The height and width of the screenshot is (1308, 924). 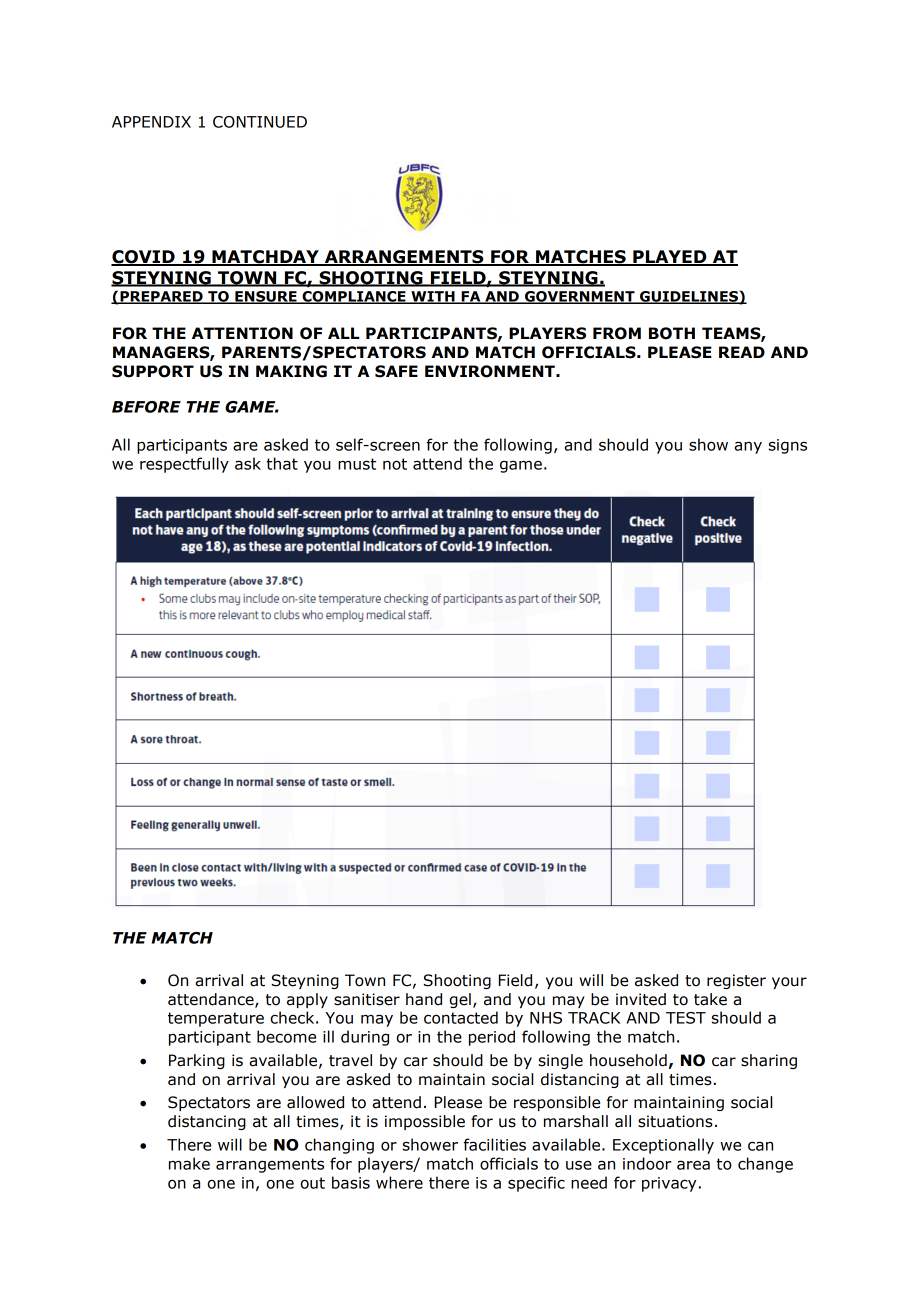 I want to click on facilities, so click(x=495, y=1144).
